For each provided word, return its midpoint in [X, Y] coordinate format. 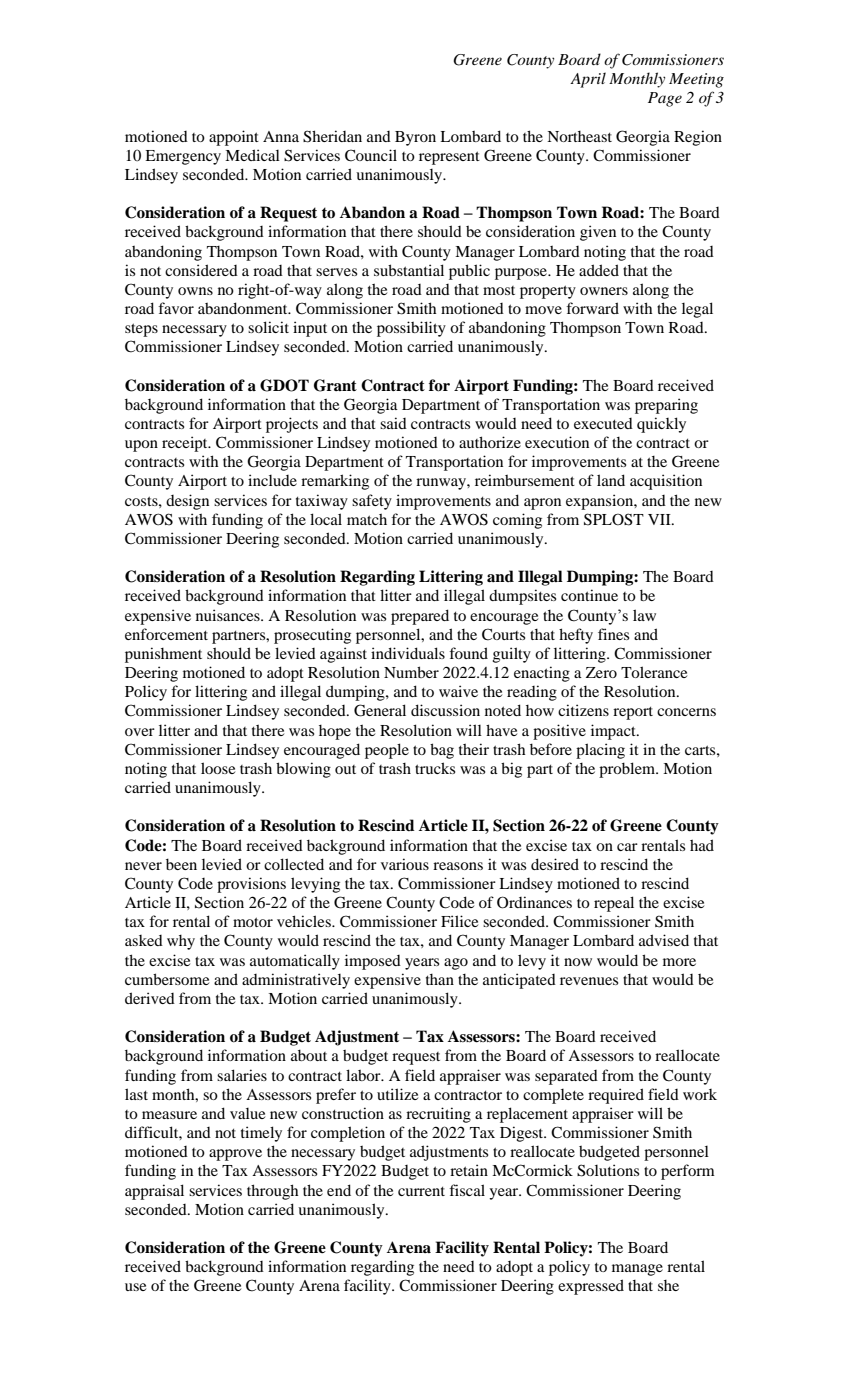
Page [665, 99]
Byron [415, 138]
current [421, 1191]
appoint [234, 138]
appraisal [154, 1192]
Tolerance [654, 672]
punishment [163, 655]
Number [411, 672]
